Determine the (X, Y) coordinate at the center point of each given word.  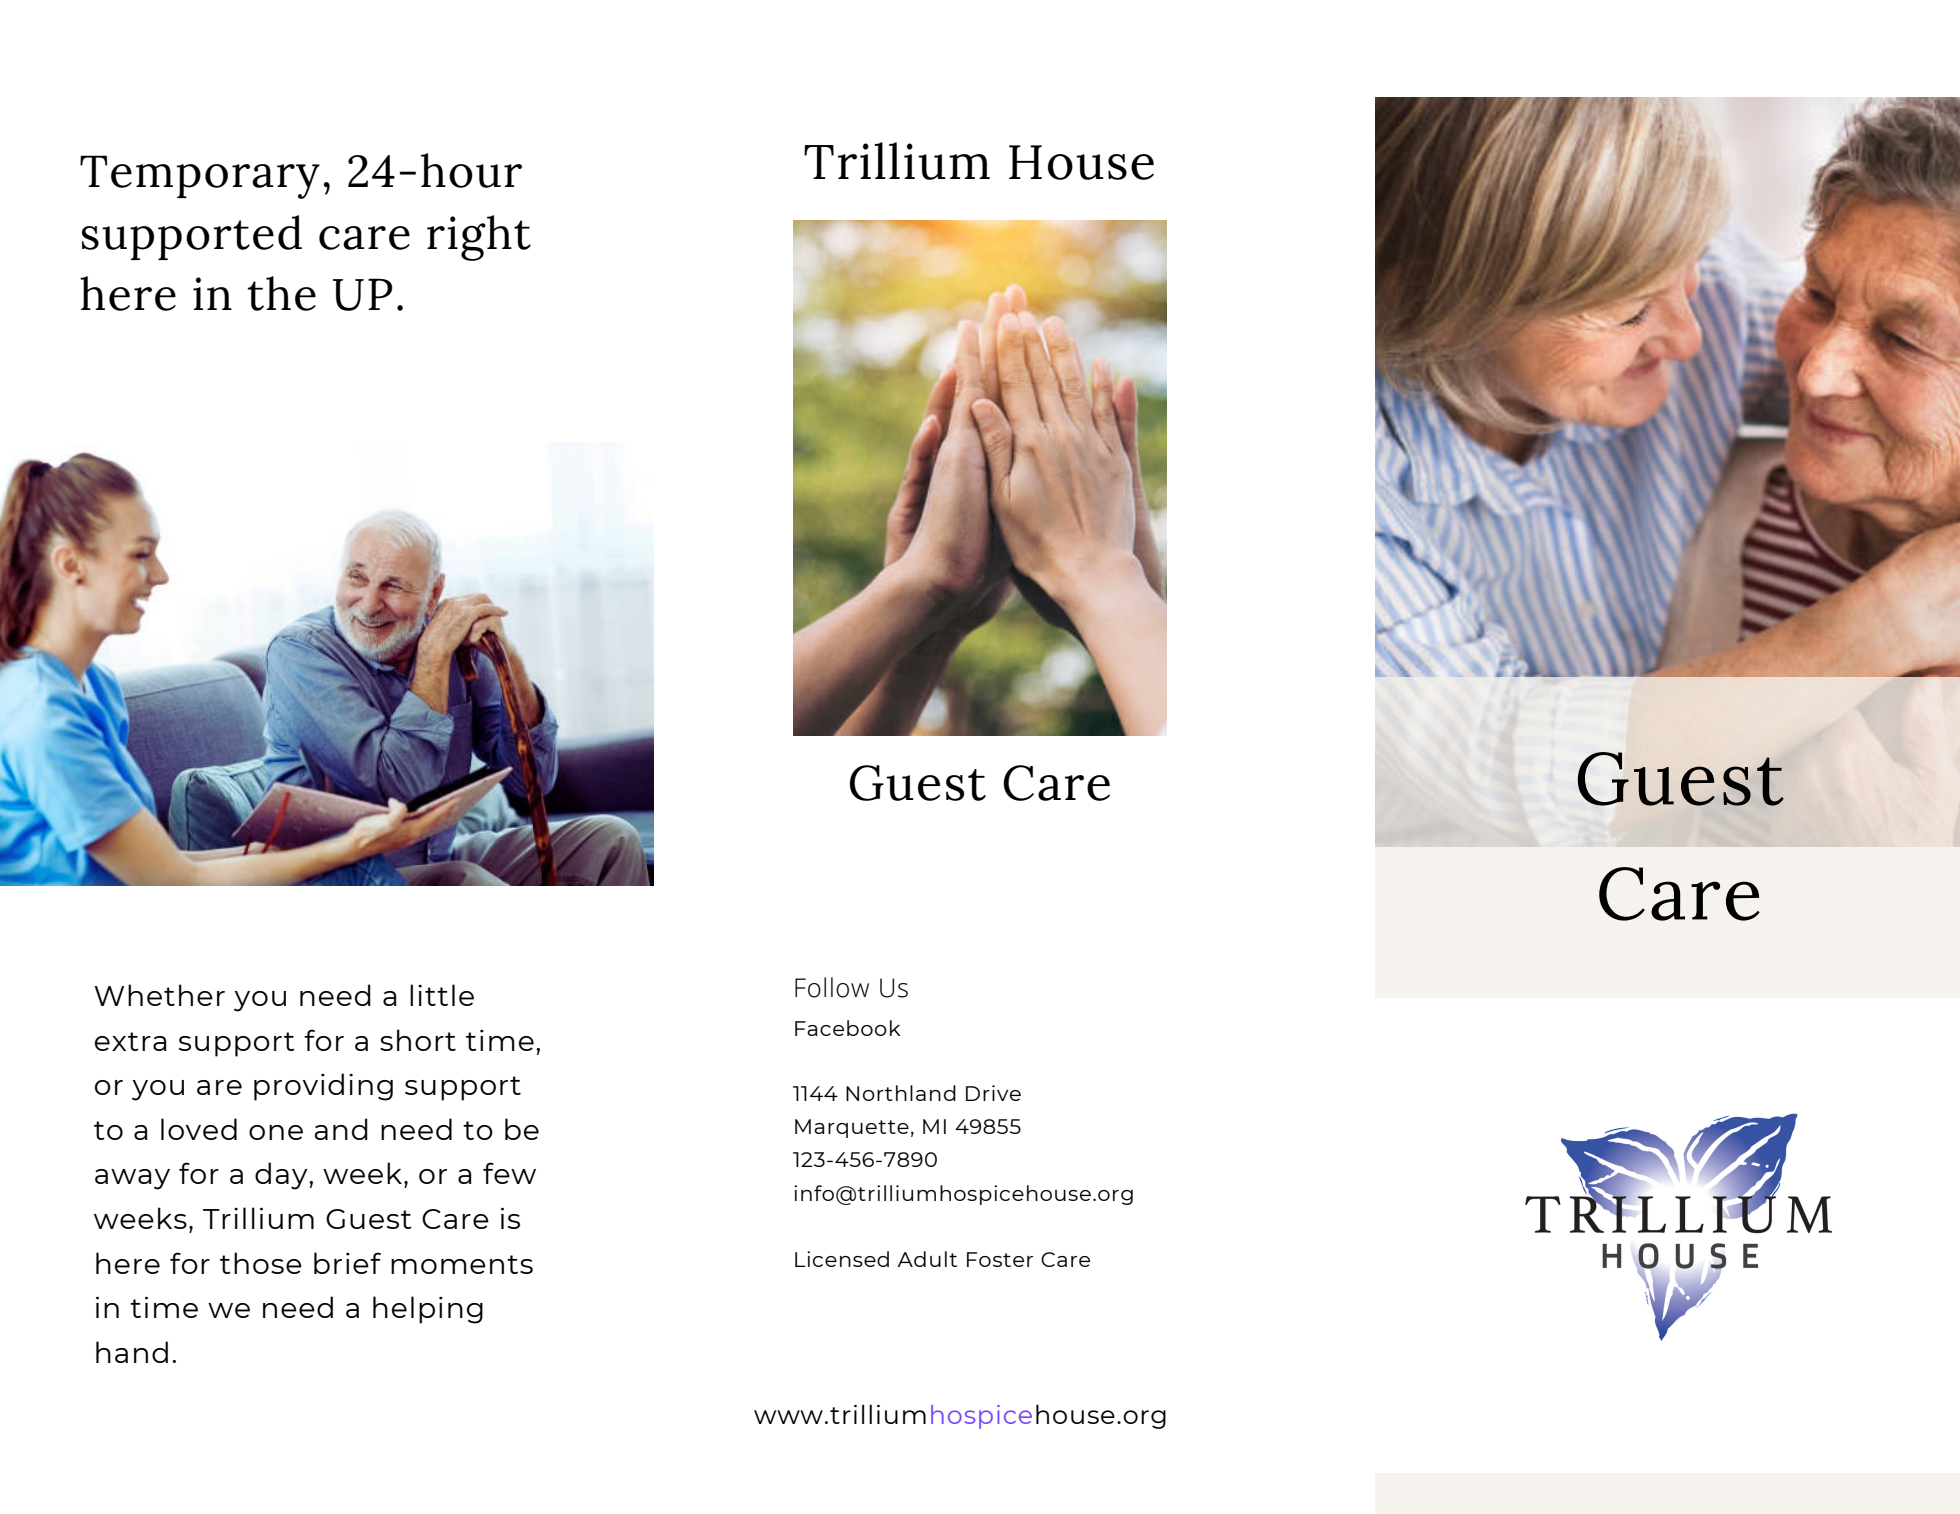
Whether (159, 995)
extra (130, 1041)
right (479, 238)
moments (462, 1264)
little (442, 995)
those (261, 1263)
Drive (993, 1093)
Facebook (848, 1028)
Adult (927, 1259)
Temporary (200, 177)
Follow (832, 987)
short (418, 1040)
